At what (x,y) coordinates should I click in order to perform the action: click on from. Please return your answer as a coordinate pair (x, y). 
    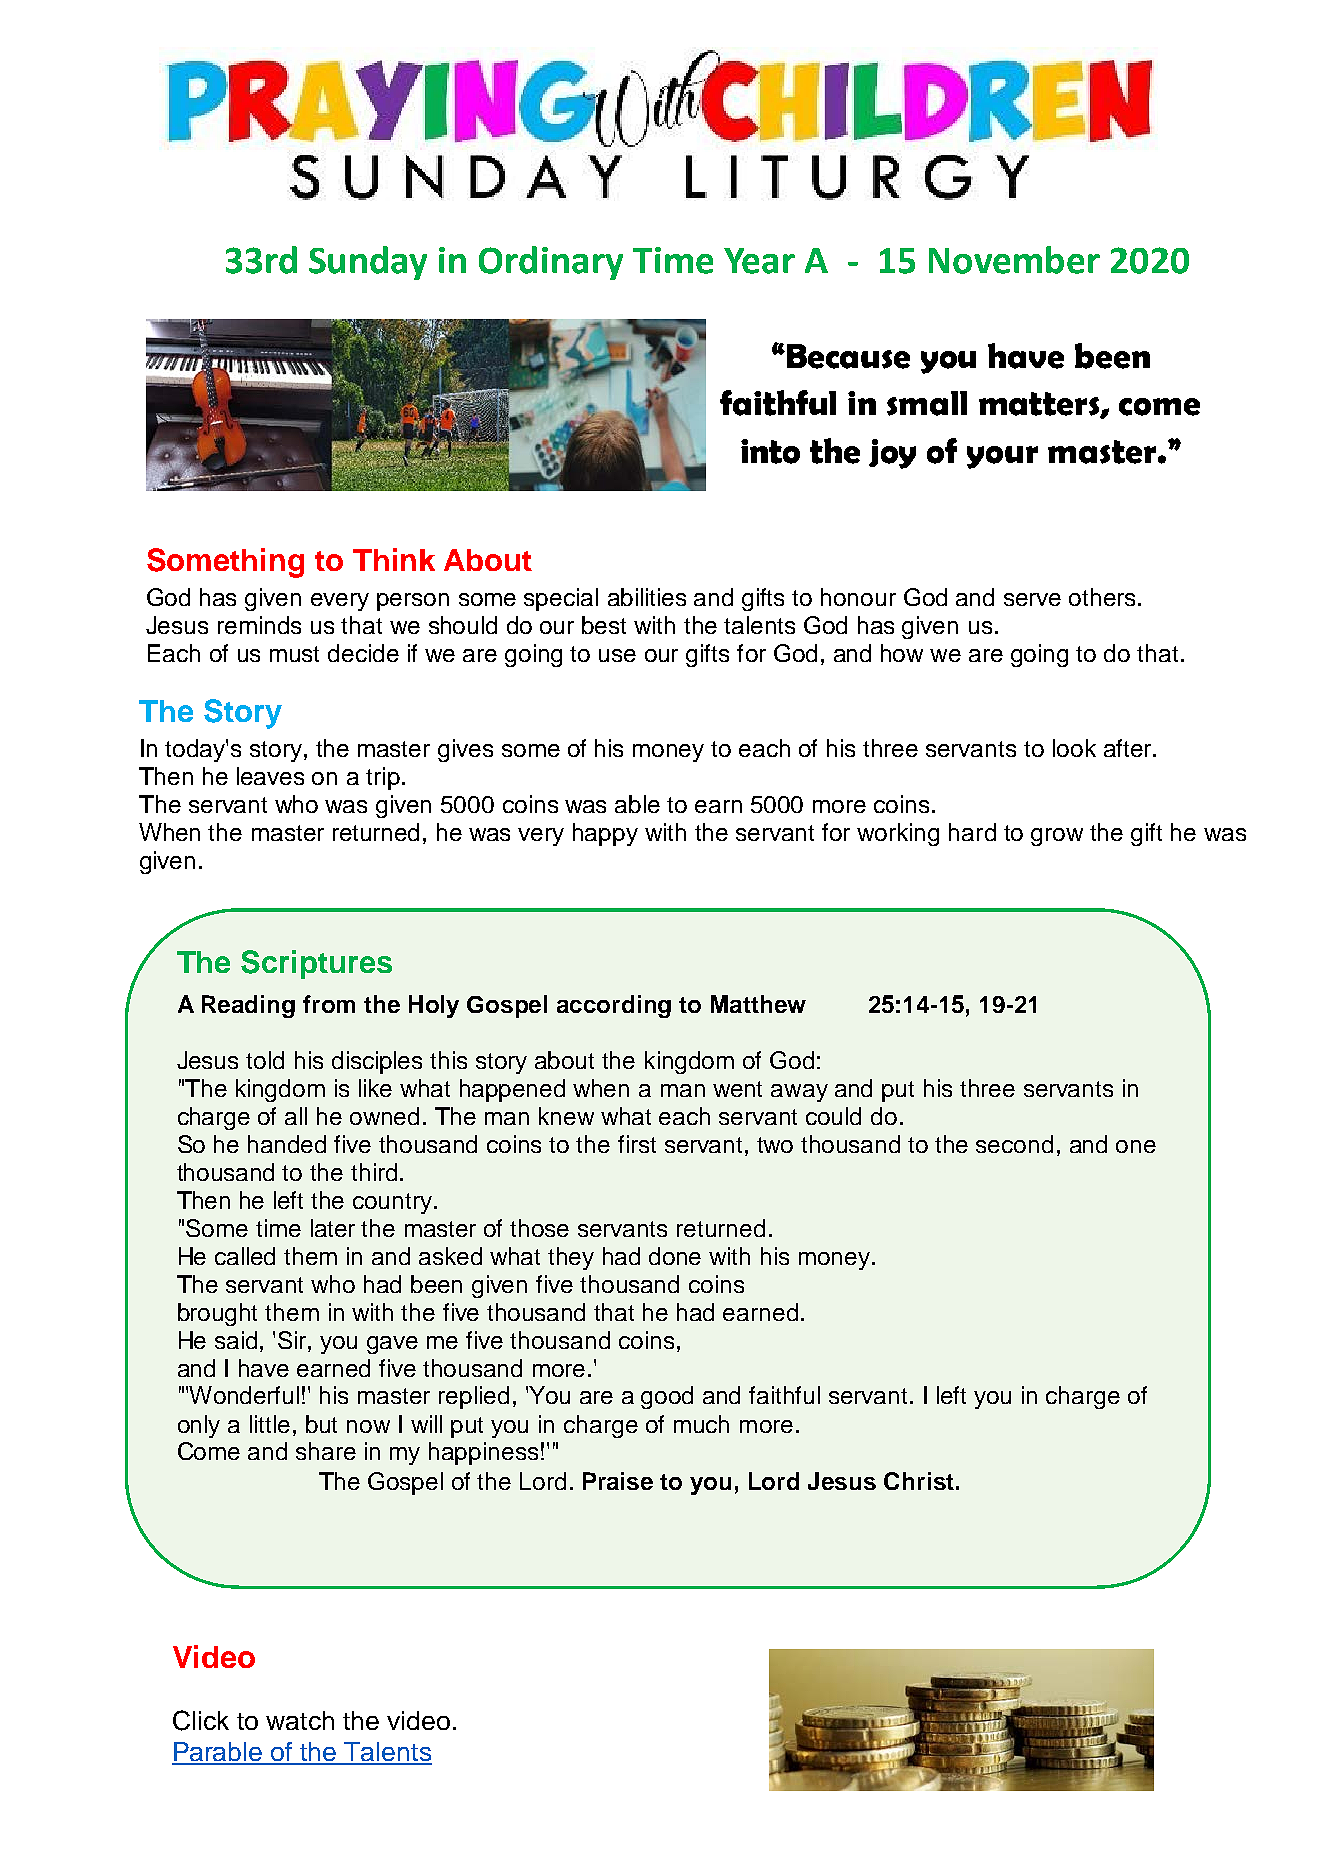
    Looking at the image, I should click on (329, 1004).
